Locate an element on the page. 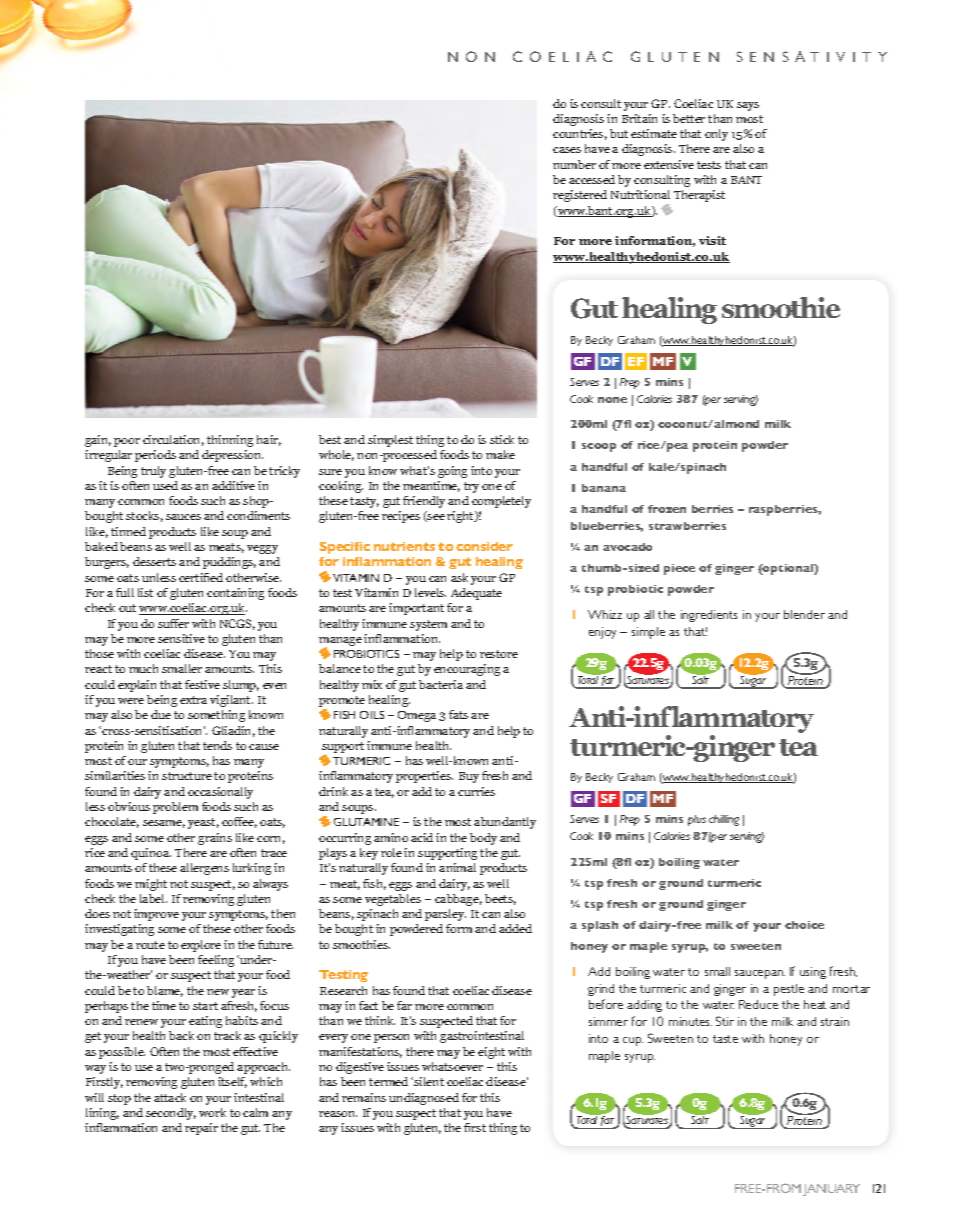 The height and width of the document is (1232, 954). repair is located at coordinates (201, 1129).
